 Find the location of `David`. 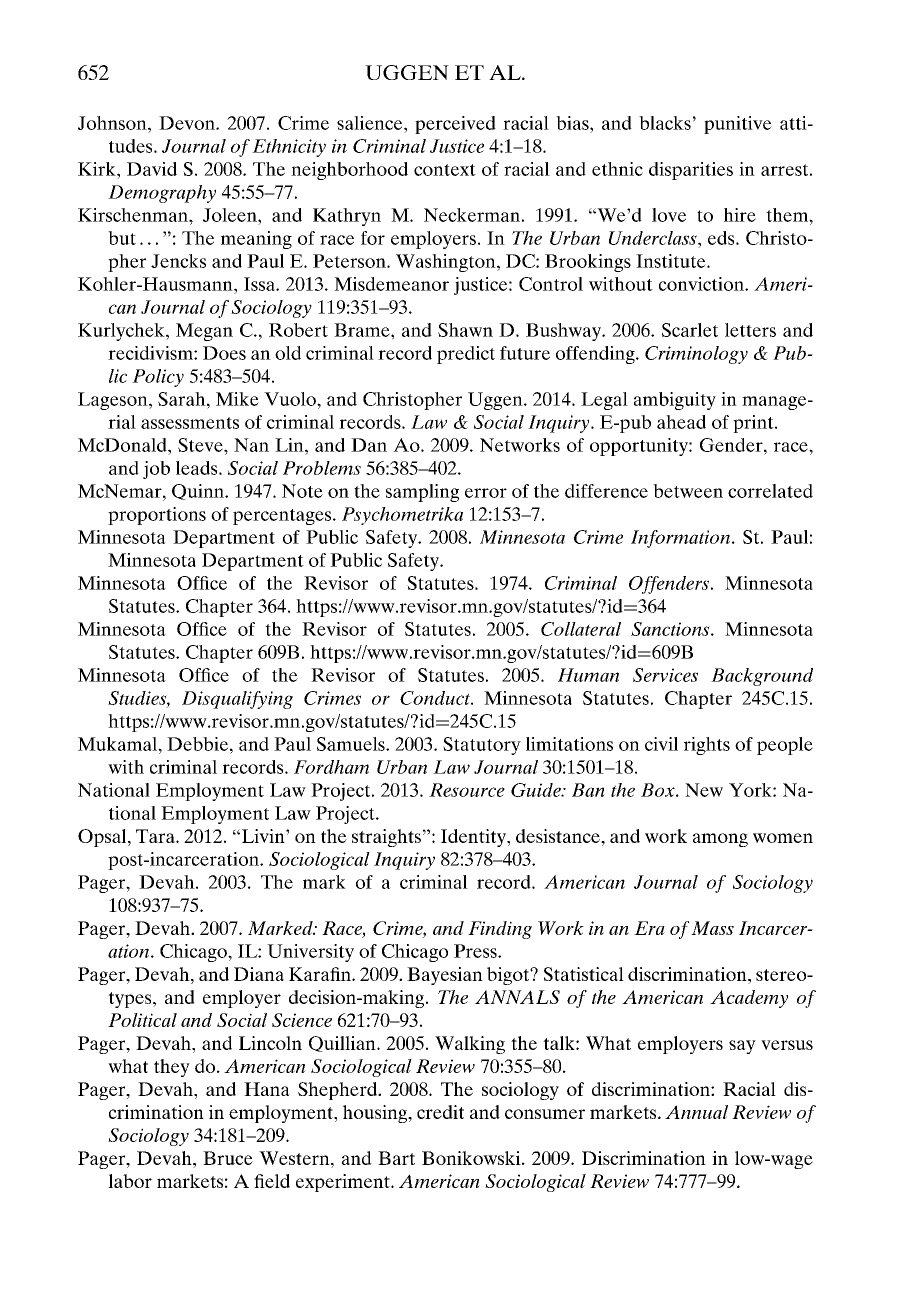

David is located at coordinates (152, 169).
